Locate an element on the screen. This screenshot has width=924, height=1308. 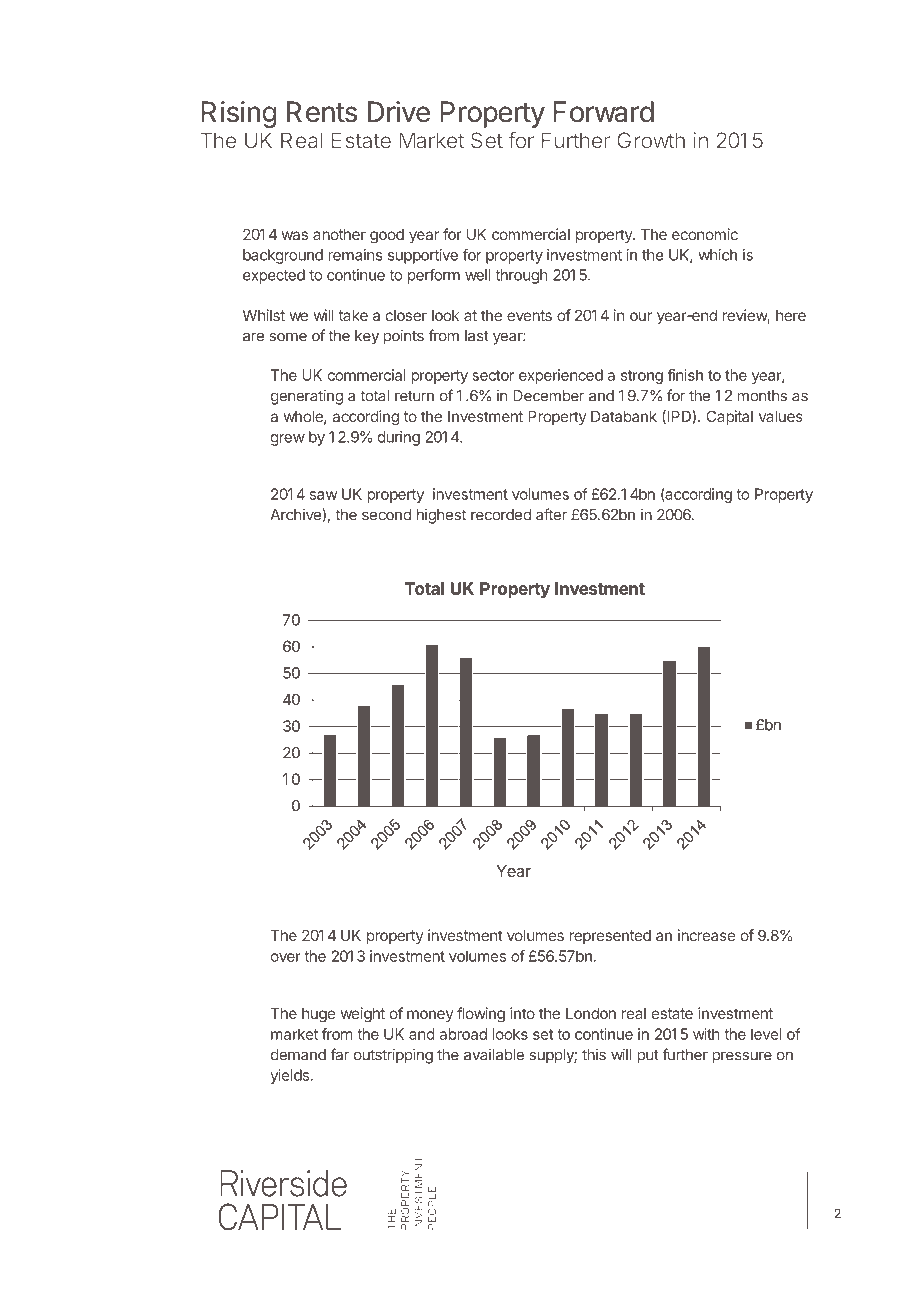
after is located at coordinates (551, 514).
